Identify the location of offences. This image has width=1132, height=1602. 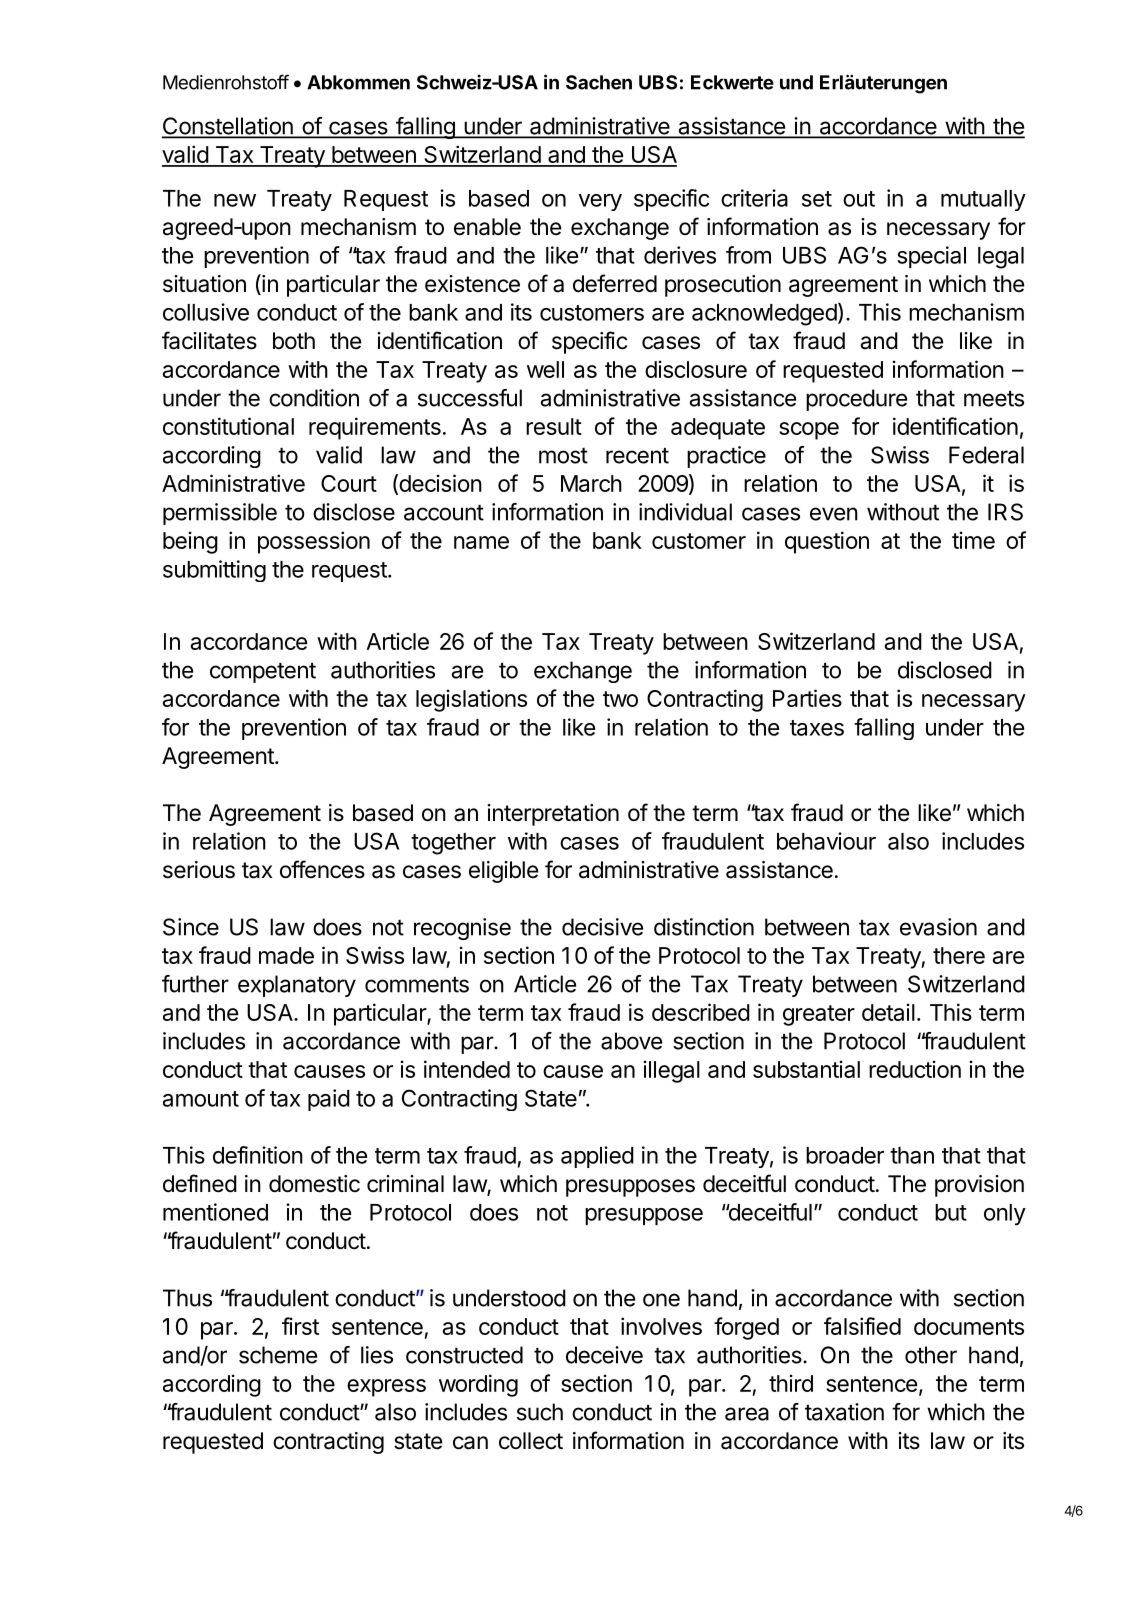
(322, 869).
